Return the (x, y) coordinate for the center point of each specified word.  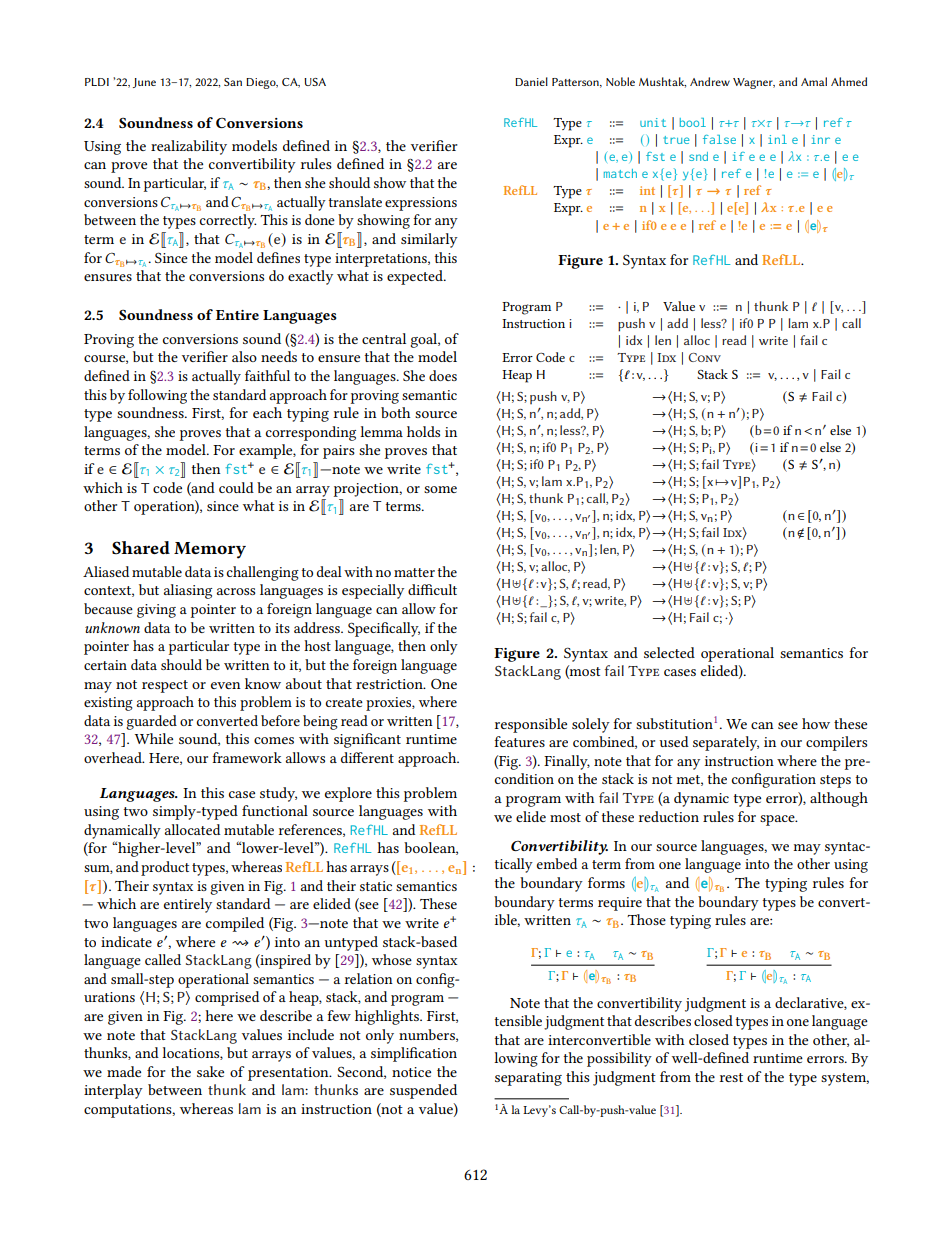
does (443, 375)
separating (528, 1079)
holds (423, 431)
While (154, 738)
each (267, 412)
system (845, 1079)
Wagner (754, 83)
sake (210, 1071)
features (519, 741)
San (233, 82)
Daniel (531, 81)
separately (726, 743)
